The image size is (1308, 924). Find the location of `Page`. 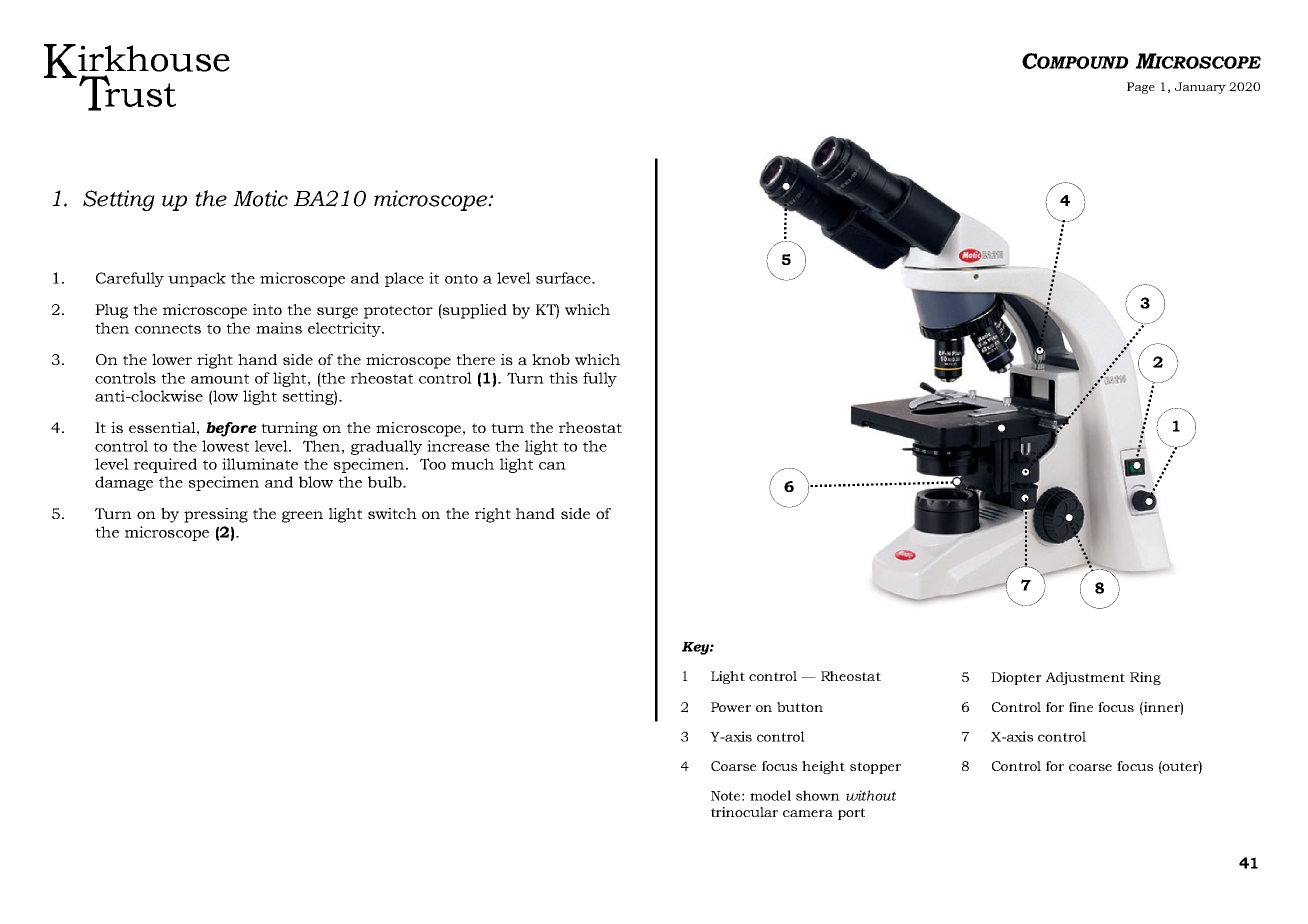

Page is located at coordinates (1141, 88).
